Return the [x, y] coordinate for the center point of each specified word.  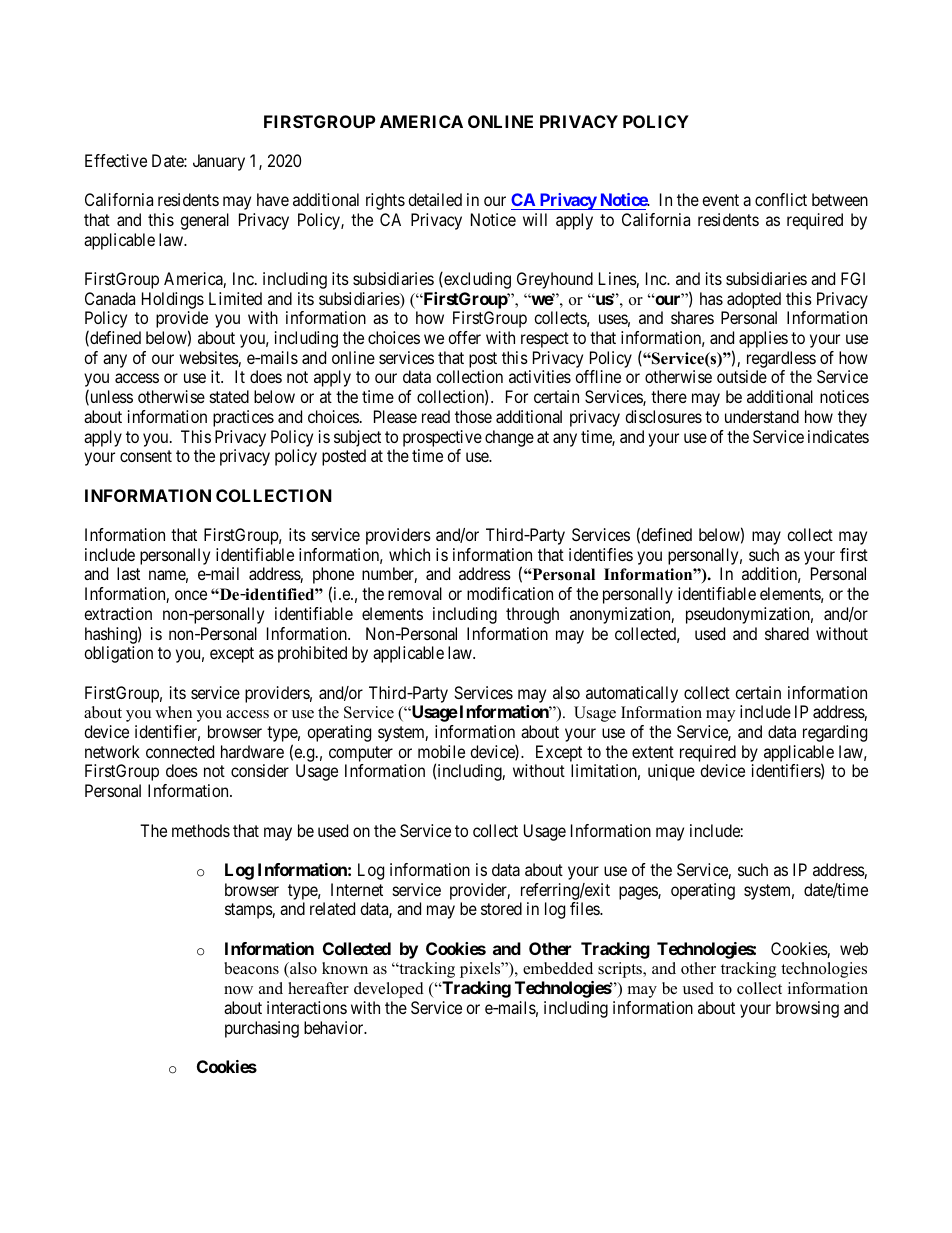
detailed [435, 199]
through [532, 615]
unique [671, 772]
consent [146, 456]
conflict [781, 199]
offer [464, 337]
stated [229, 396]
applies [763, 339]
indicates [838, 436]
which [409, 554]
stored [501, 908]
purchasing [262, 1029]
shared [787, 633]
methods [201, 830]
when [173, 712]
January [219, 162]
